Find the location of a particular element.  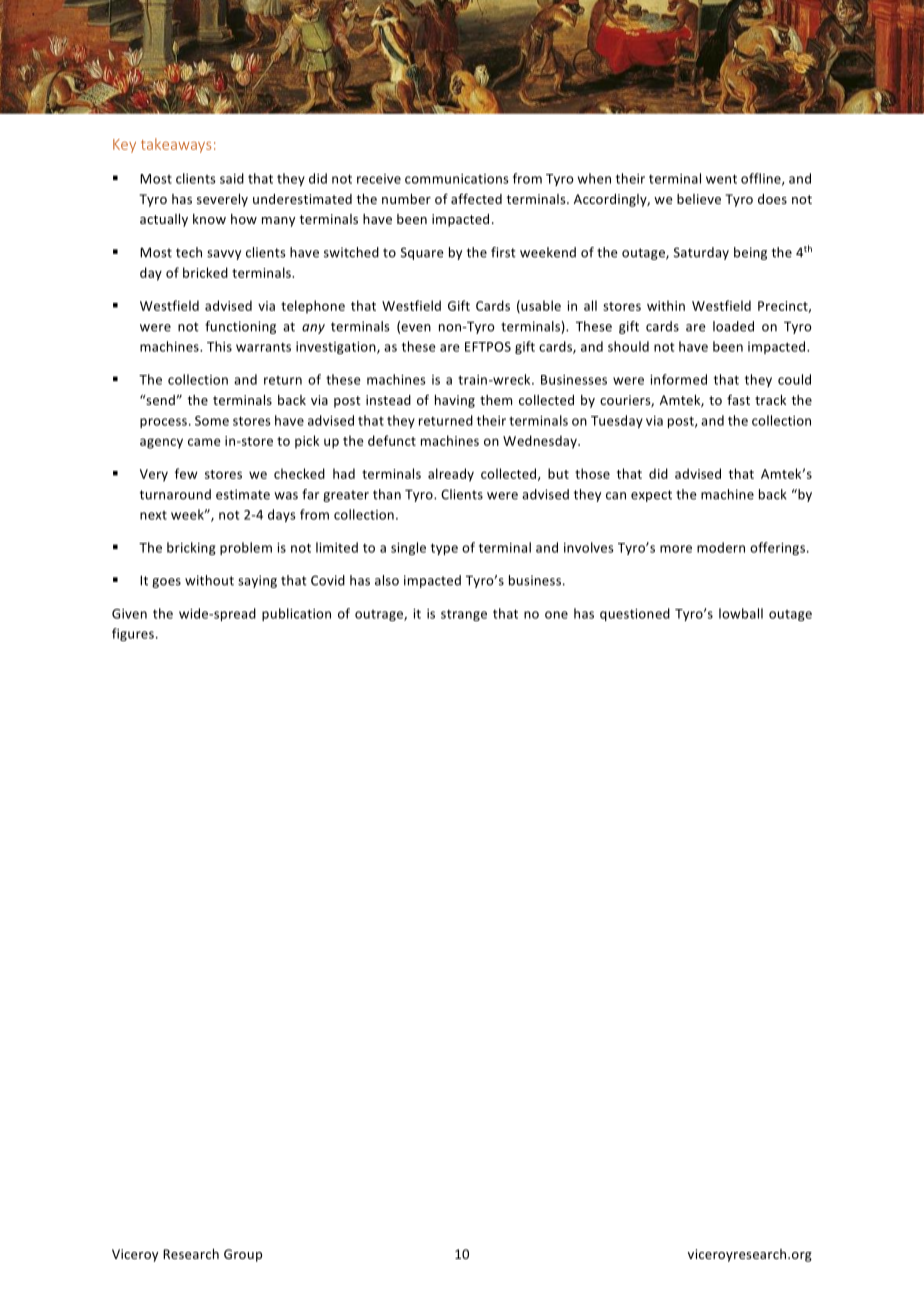

questioned is located at coordinates (635, 614).
